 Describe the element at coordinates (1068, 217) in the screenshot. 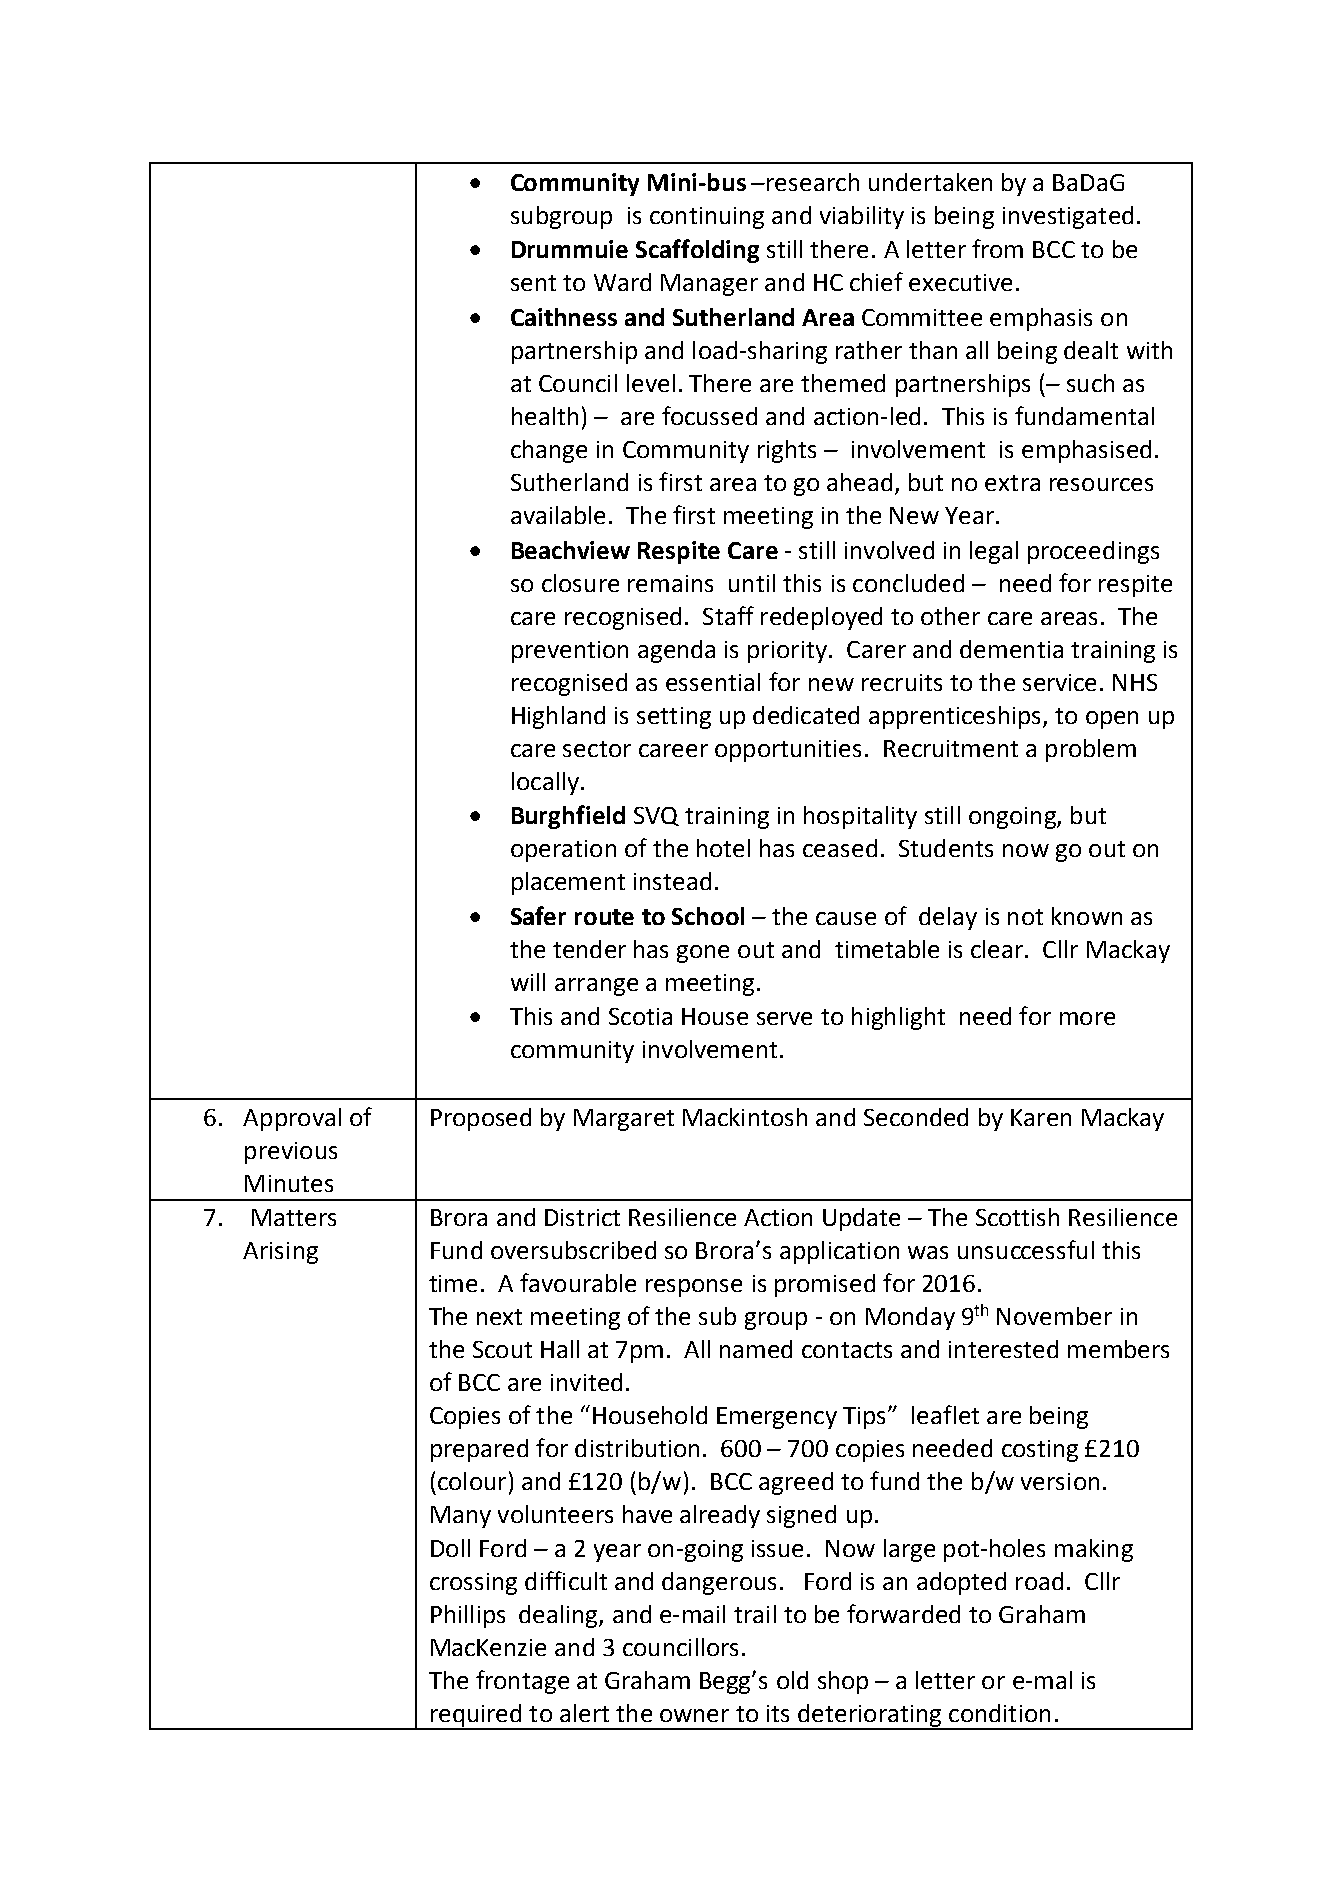

I see `investigated` at that location.
